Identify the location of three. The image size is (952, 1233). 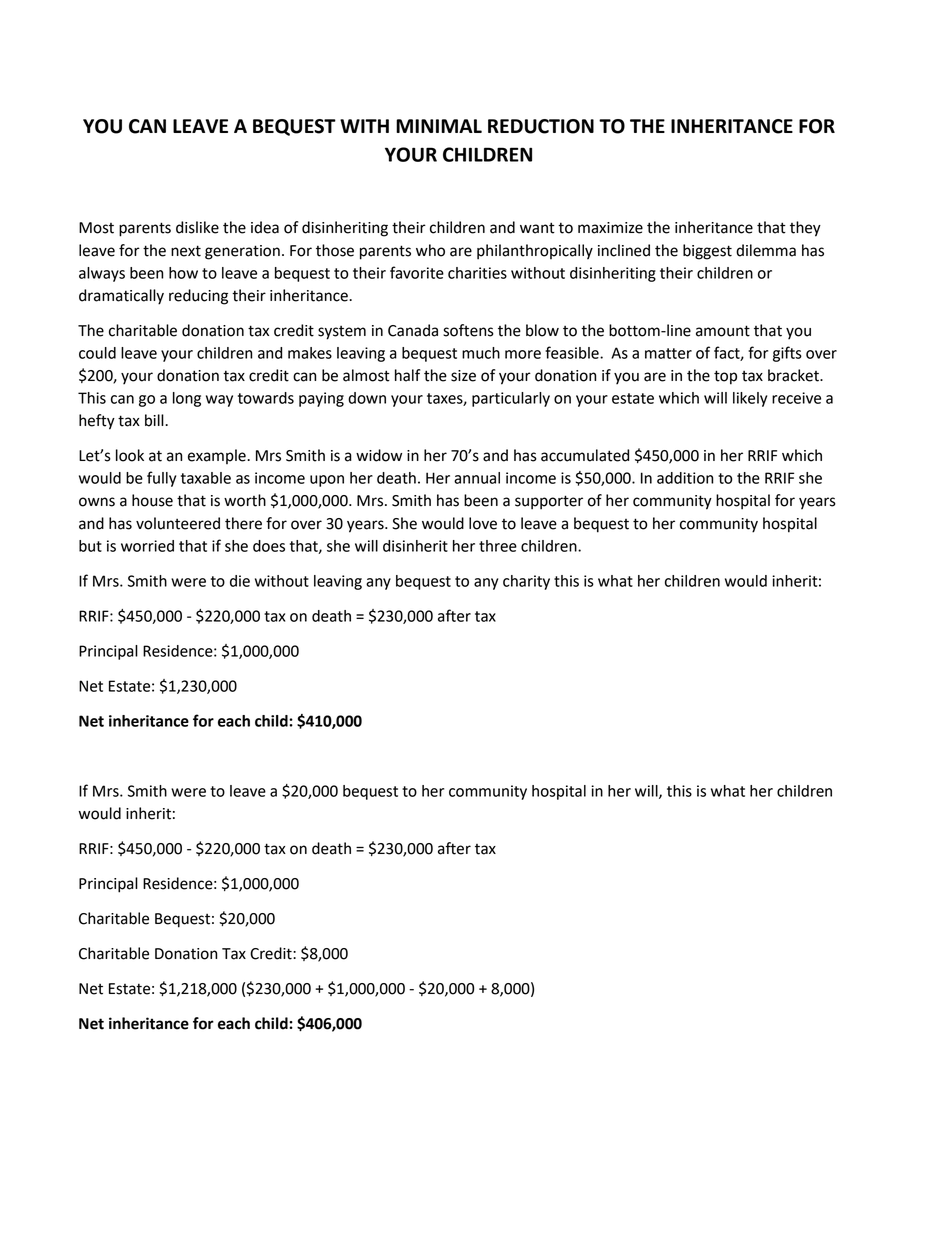
(498, 546).
